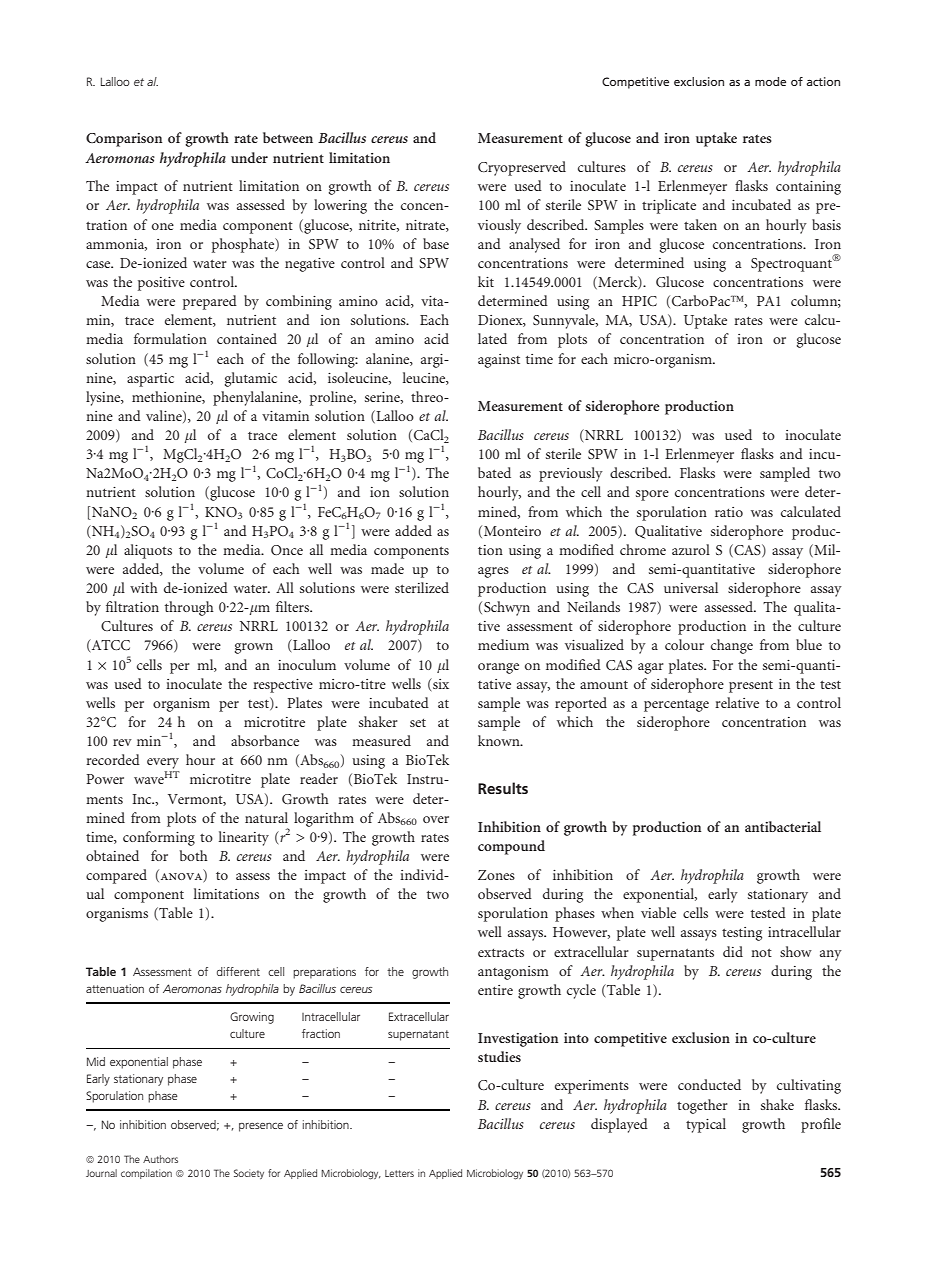  What do you see at coordinates (124, 140) in the document?
I see `Comparison` at bounding box center [124, 140].
